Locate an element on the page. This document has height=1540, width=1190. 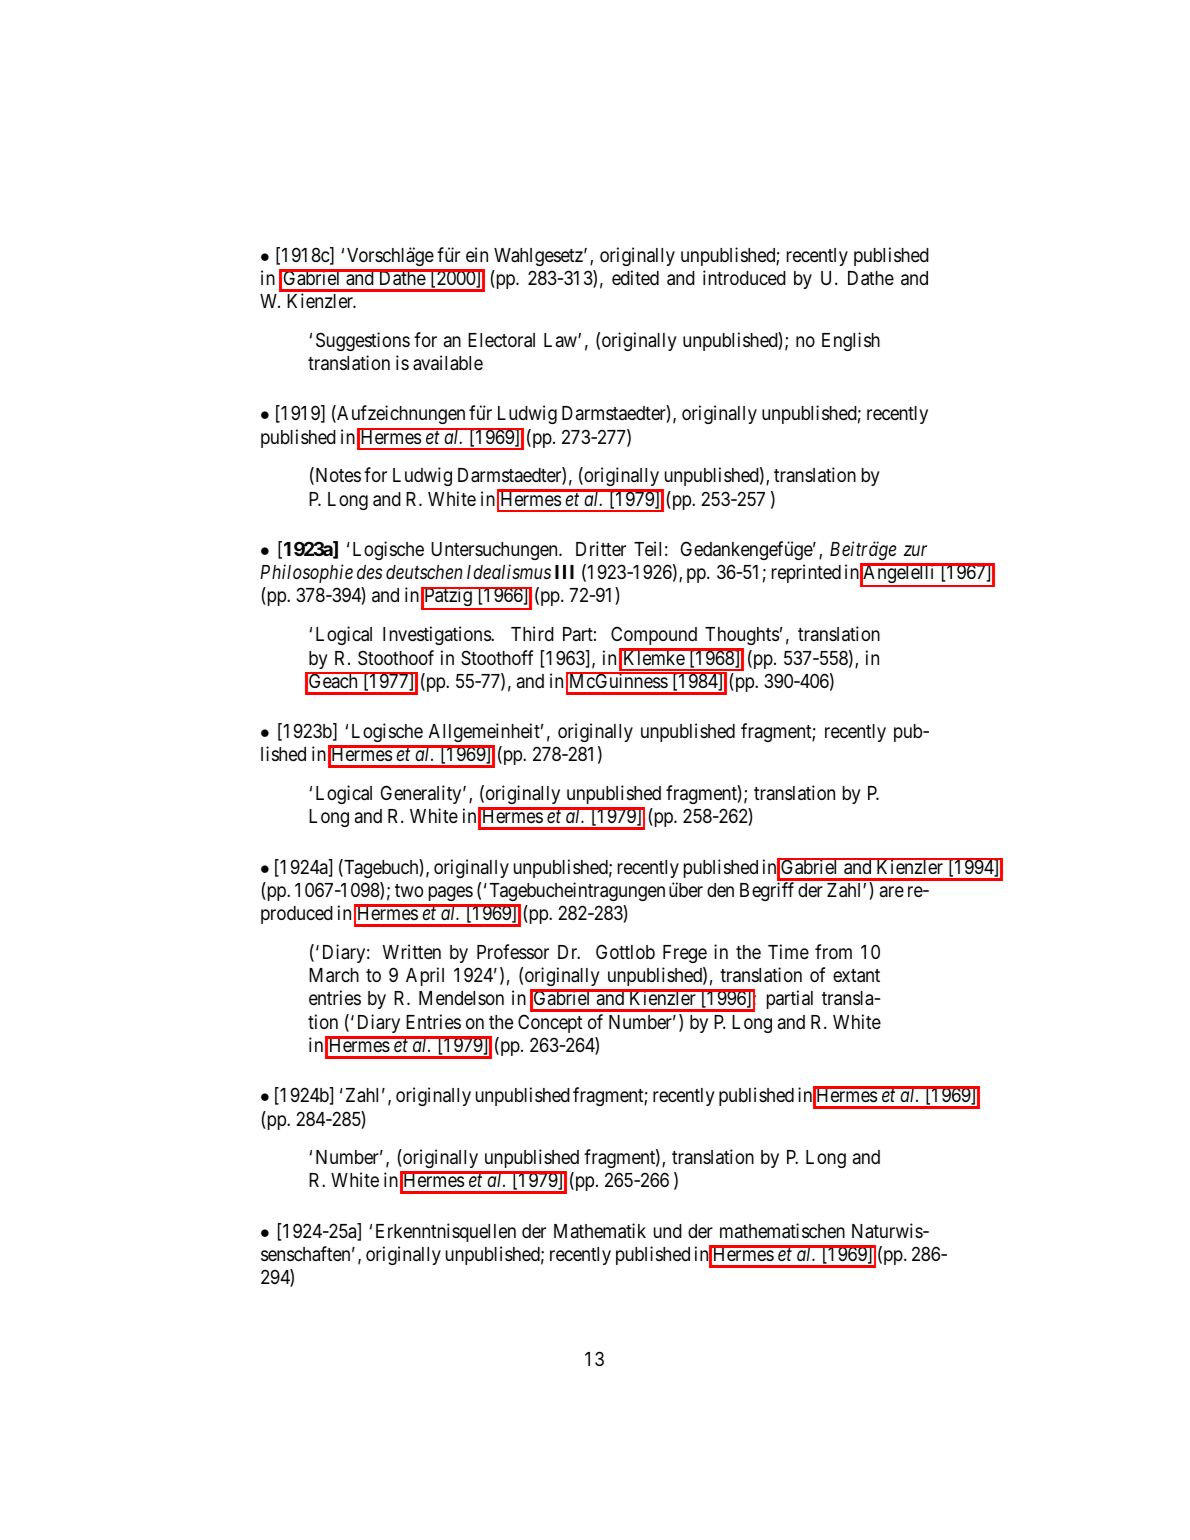
reprinted is located at coordinates (806, 573).
